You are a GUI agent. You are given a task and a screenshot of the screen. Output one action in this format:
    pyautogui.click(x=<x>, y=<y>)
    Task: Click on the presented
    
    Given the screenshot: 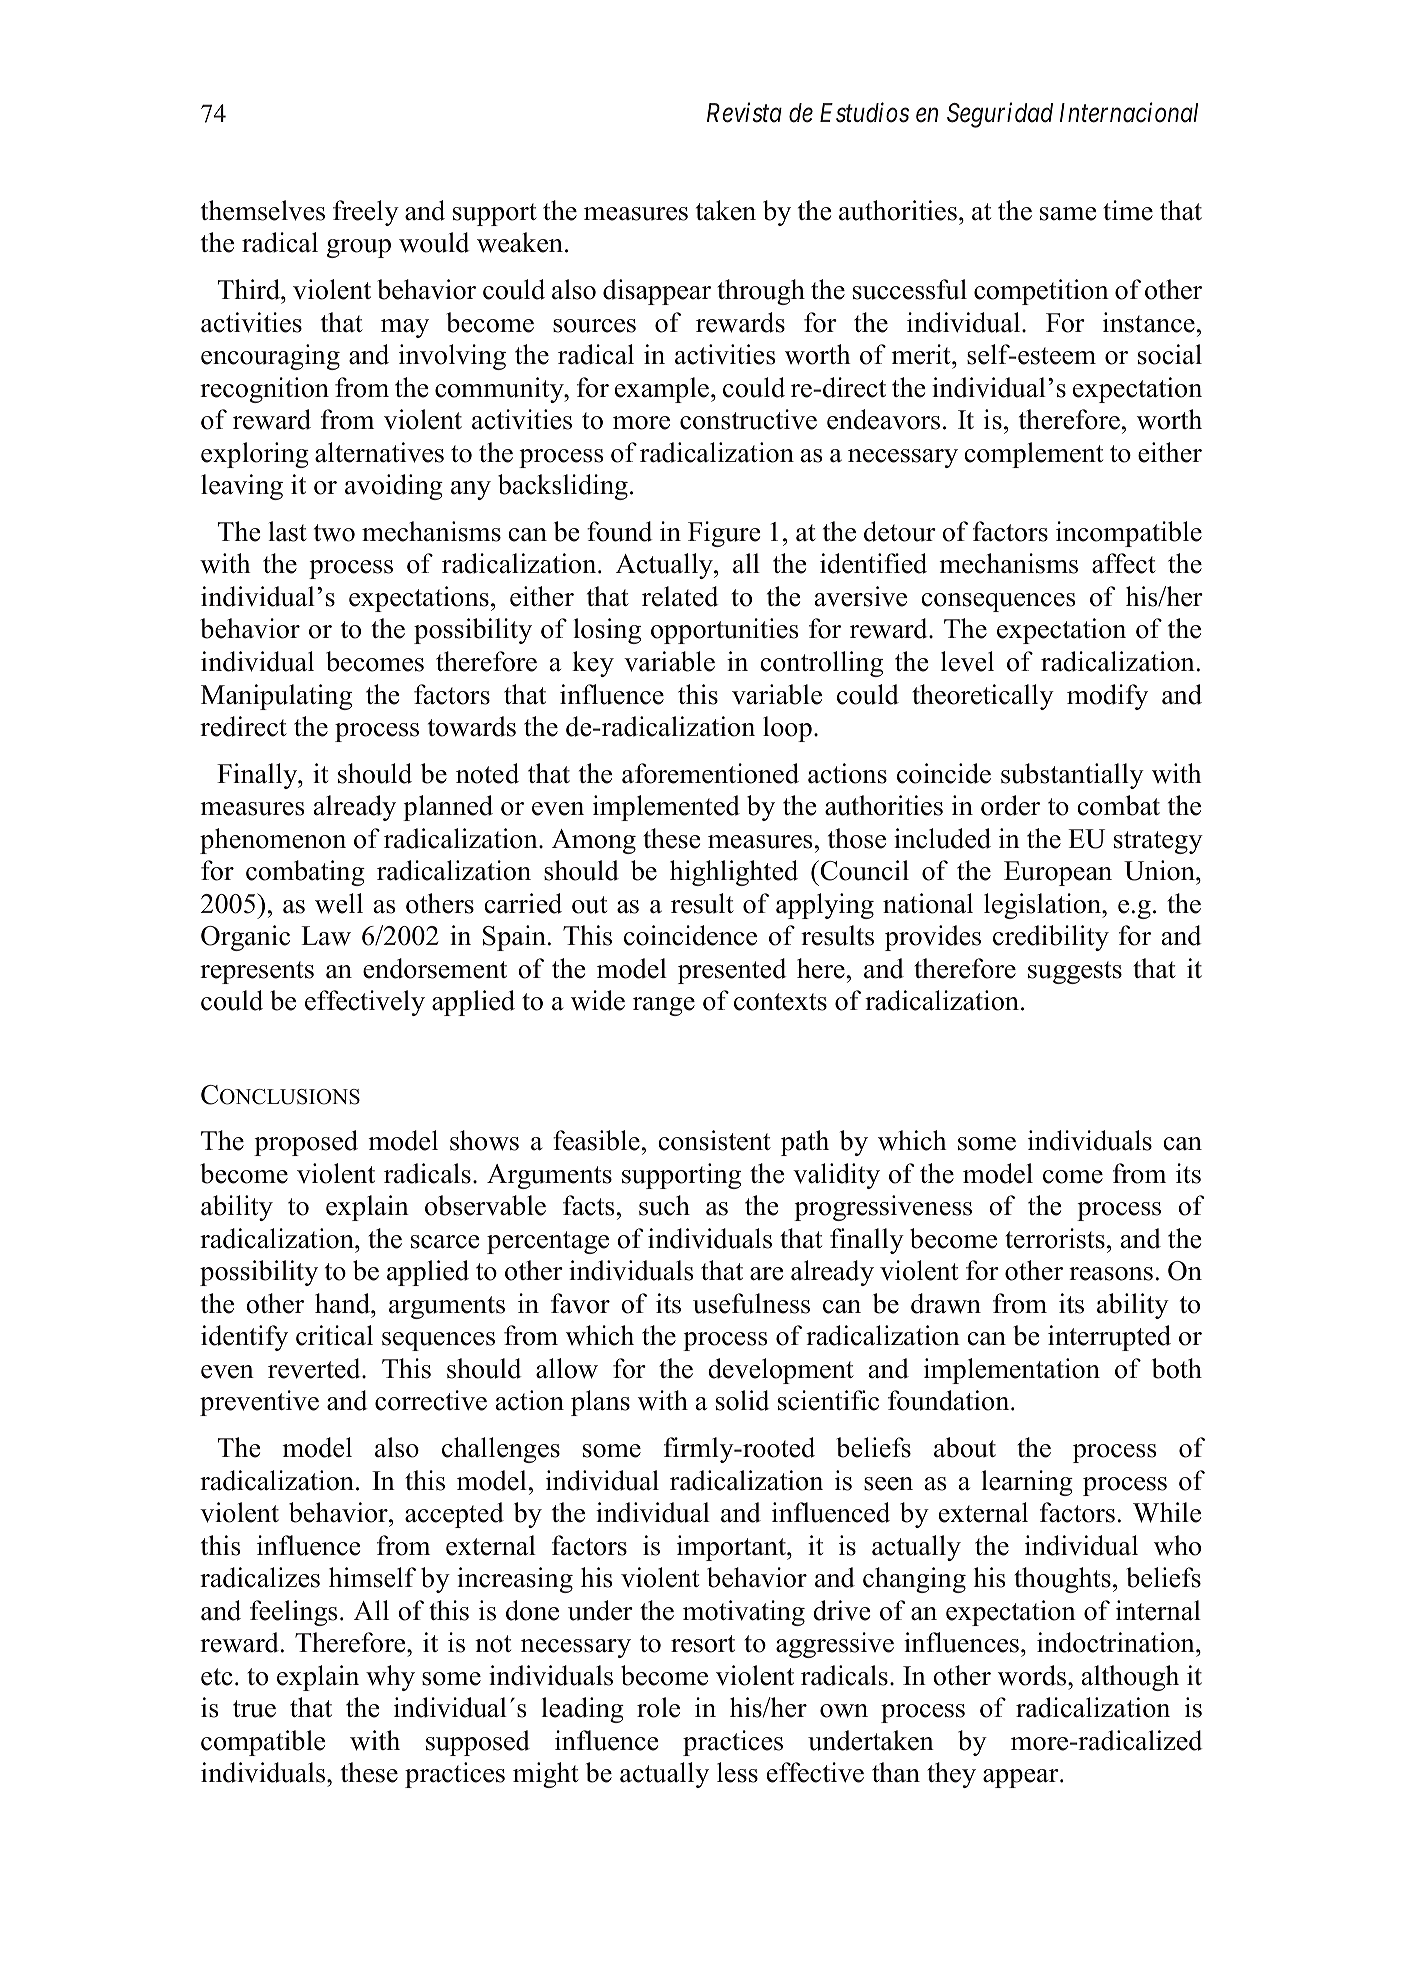 What is the action you would take?
    pyautogui.click(x=732, y=971)
